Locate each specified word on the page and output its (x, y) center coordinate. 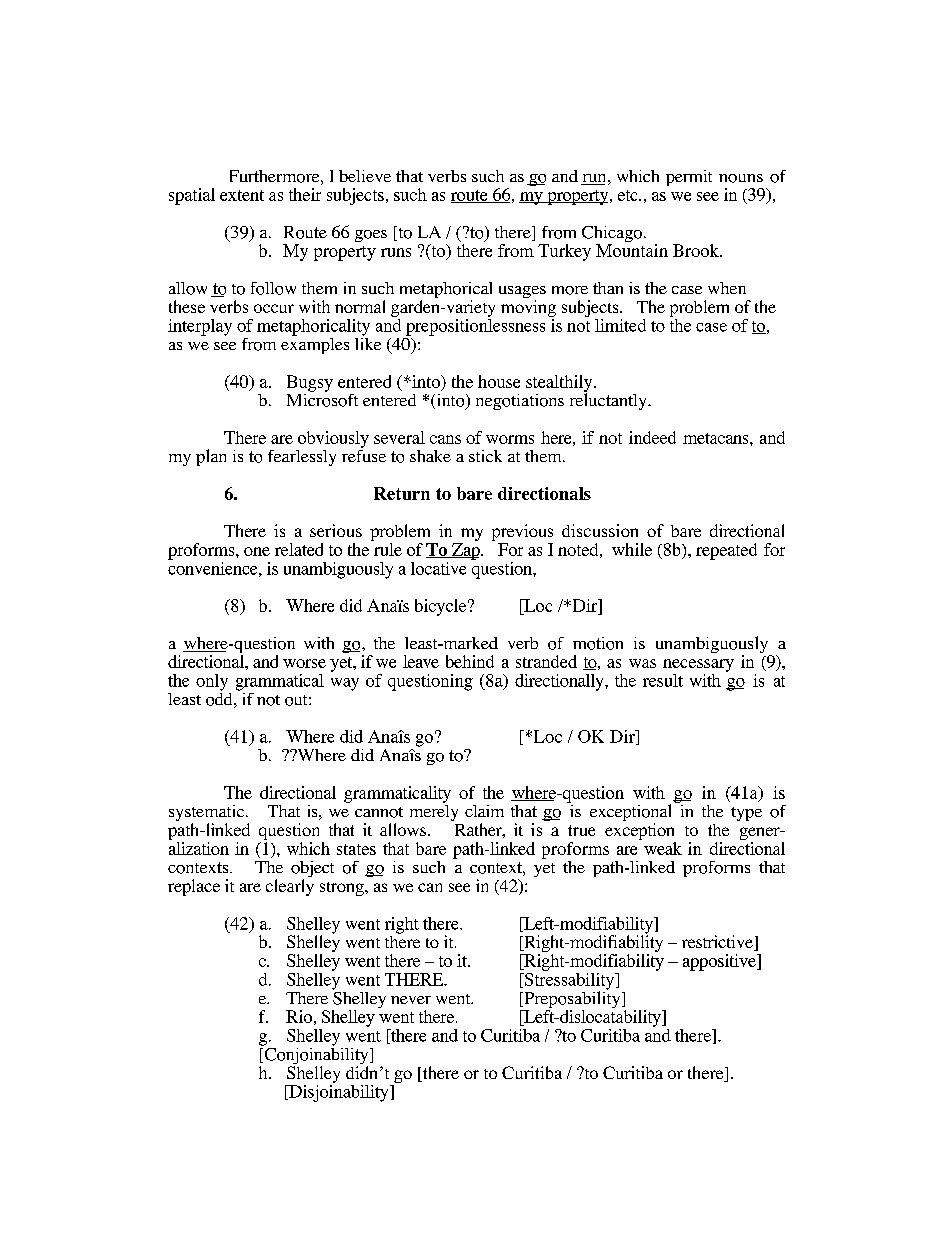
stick (485, 456)
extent (242, 195)
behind (470, 661)
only (212, 682)
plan (211, 457)
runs (396, 252)
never (411, 1000)
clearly (290, 887)
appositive (720, 962)
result (663, 680)
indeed (652, 437)
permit (689, 178)
